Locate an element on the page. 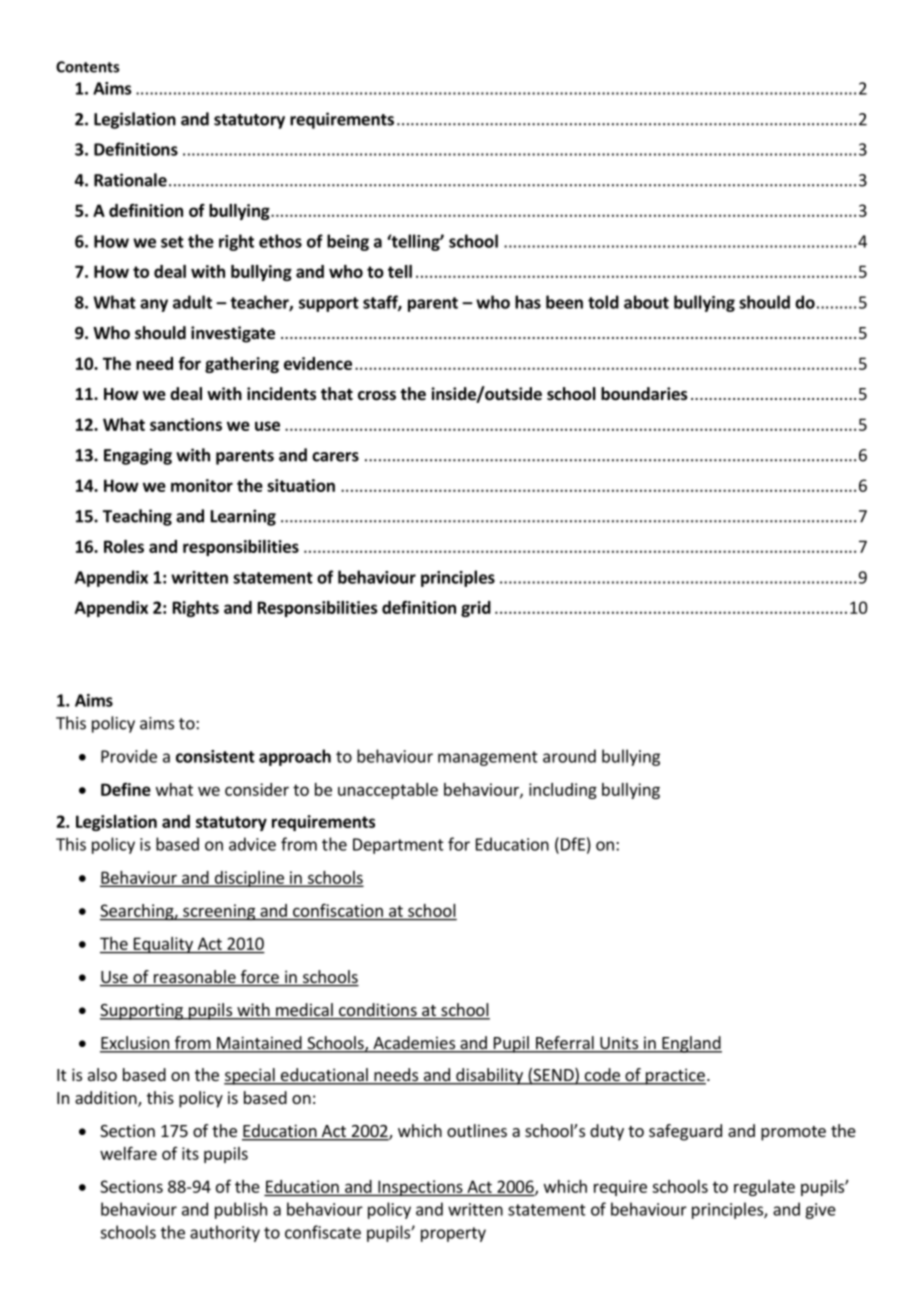  England is located at coordinates (691, 1044).
